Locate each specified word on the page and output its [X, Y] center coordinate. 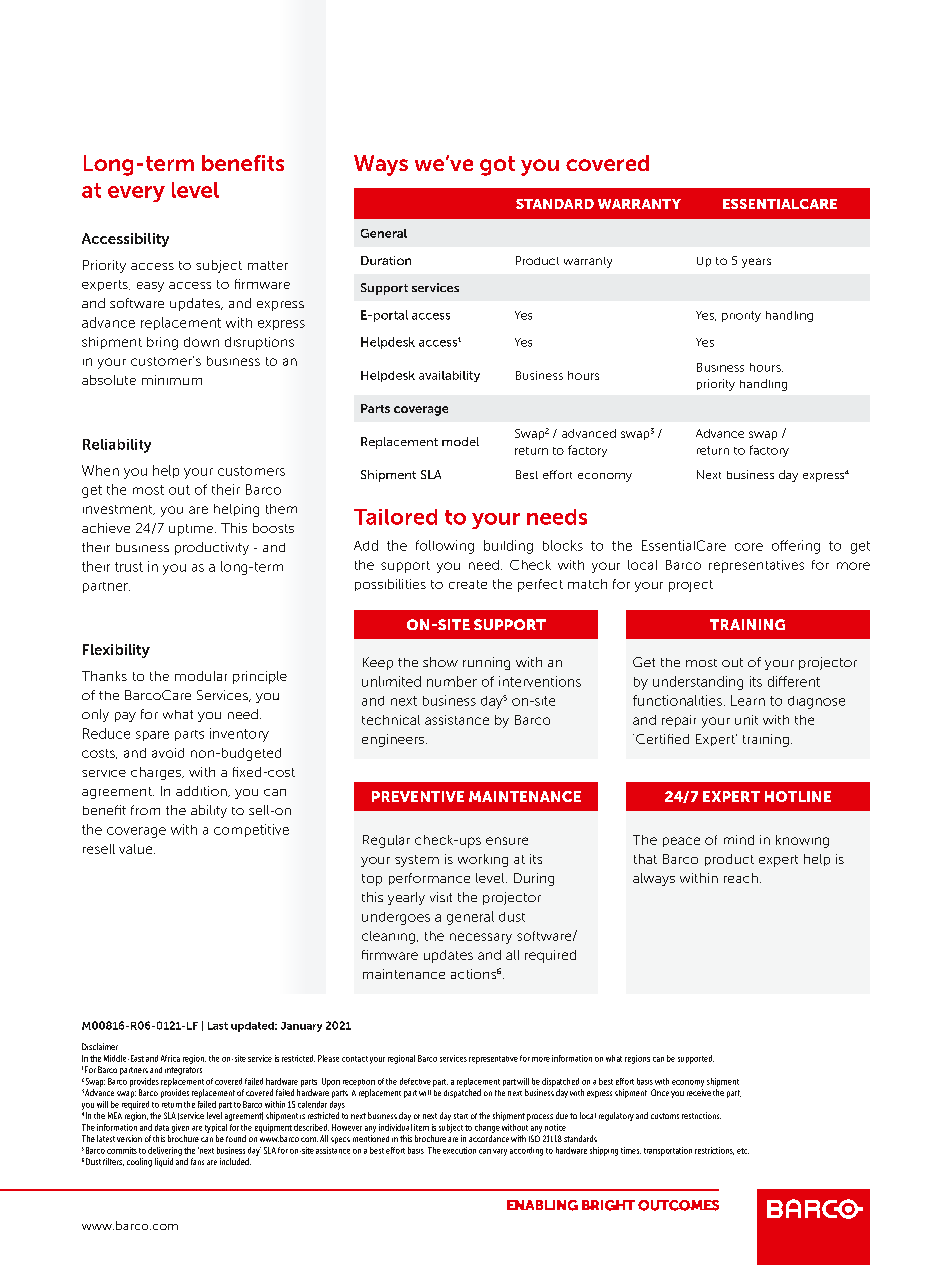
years [756, 263]
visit [441, 897]
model [460, 441]
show [440, 662]
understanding [698, 683]
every [136, 194]
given [180, 1128]
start [461, 1116]
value [137, 849]
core [749, 547]
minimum [172, 380]
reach [741, 878]
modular [201, 676]
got [497, 166]
